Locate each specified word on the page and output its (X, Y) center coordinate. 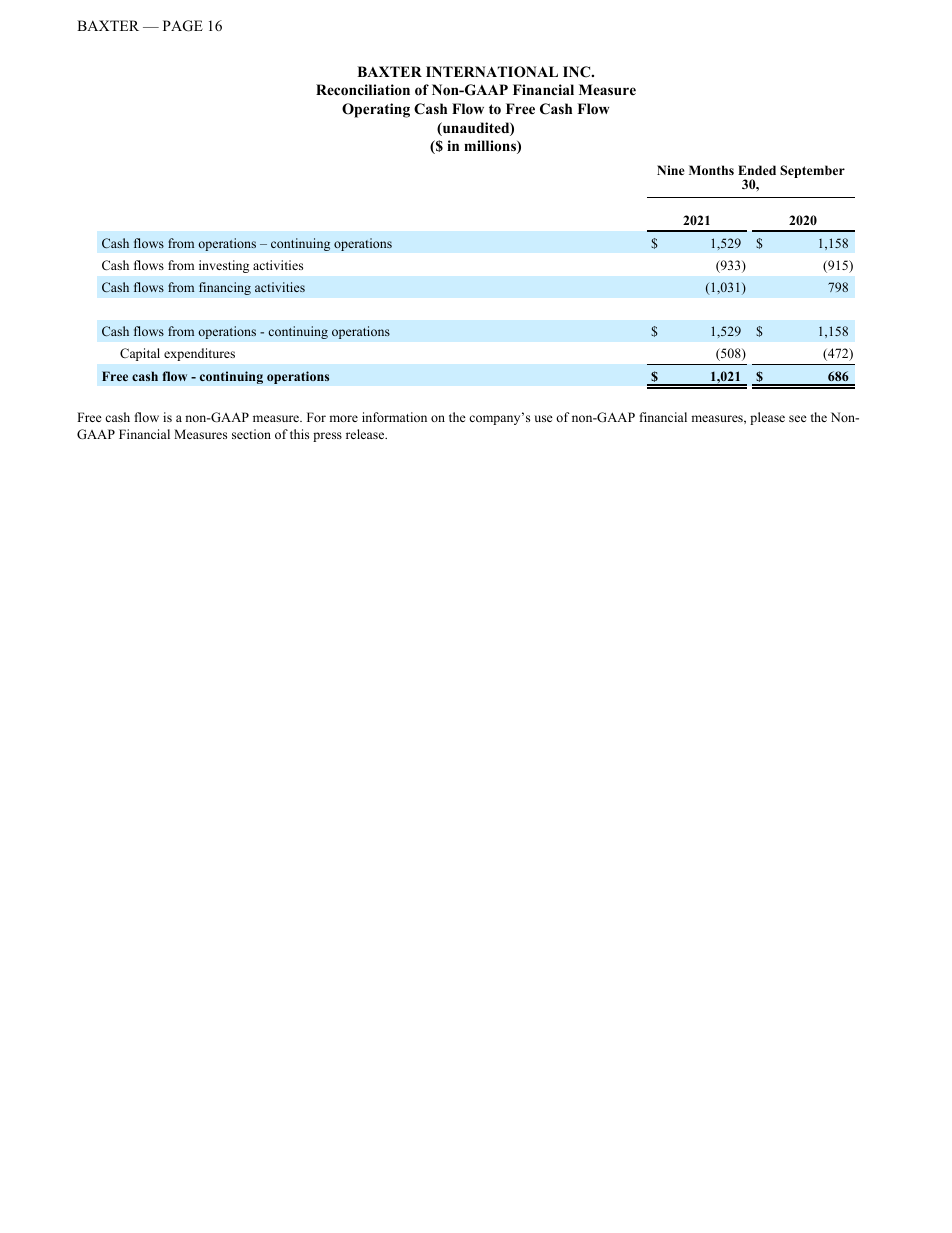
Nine (671, 170)
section (251, 434)
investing (224, 266)
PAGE (183, 26)
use (543, 418)
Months (711, 170)
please (767, 418)
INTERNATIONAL (492, 72)
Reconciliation (363, 90)
